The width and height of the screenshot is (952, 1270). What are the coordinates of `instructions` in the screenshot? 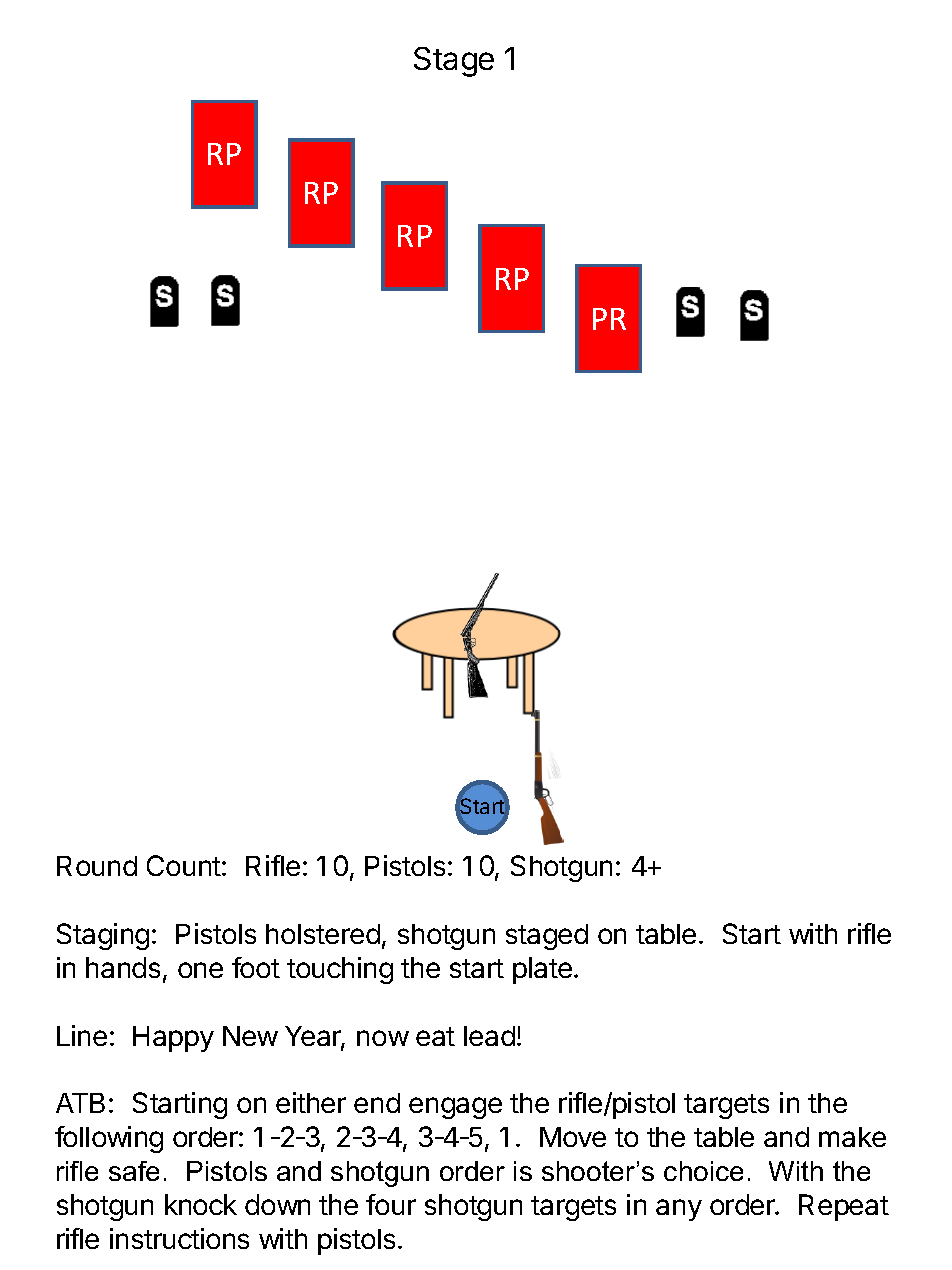 It's located at (179, 1238).
